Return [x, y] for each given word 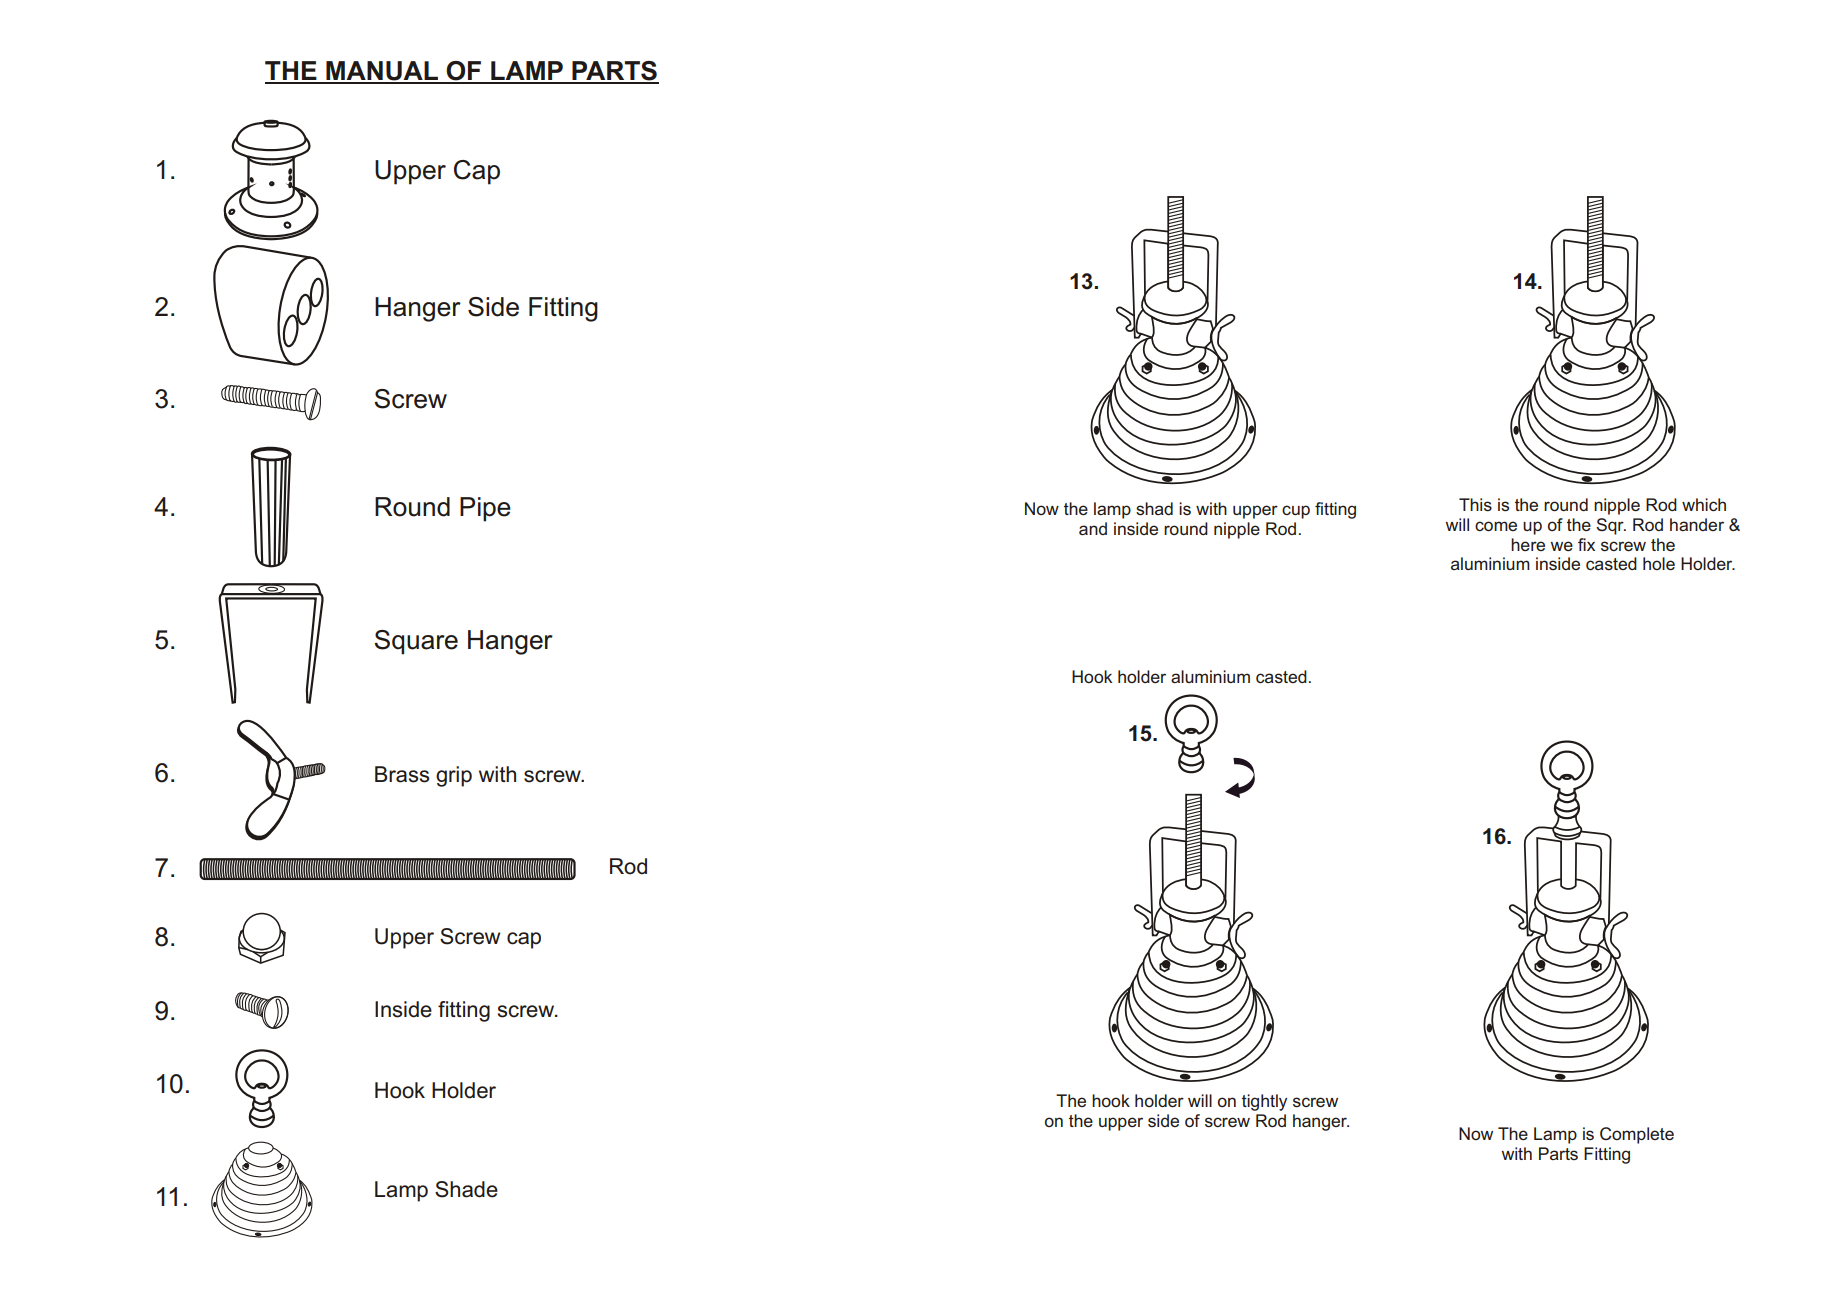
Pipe [485, 509]
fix [1586, 544]
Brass [402, 774]
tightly [1264, 1102]
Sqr [1611, 526]
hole [1659, 563]
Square [416, 642]
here [1528, 544]
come [1496, 526]
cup [1296, 512]
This [1475, 504]
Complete [1637, 1135]
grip [454, 776]
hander [1697, 524]
